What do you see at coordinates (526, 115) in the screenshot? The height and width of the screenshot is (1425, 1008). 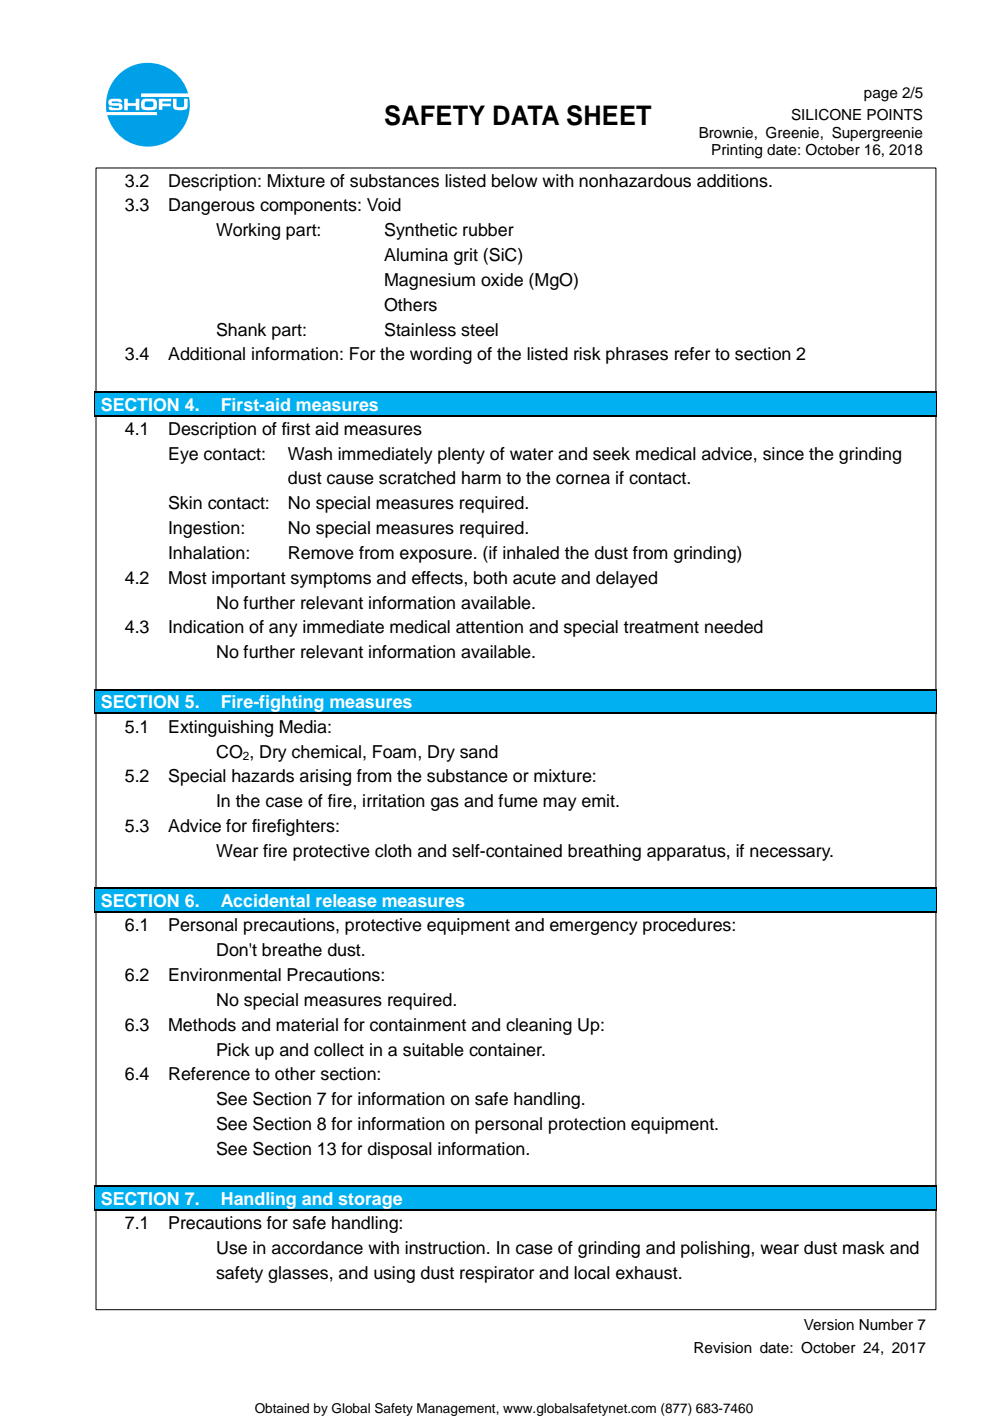 I see `DATA` at bounding box center [526, 115].
